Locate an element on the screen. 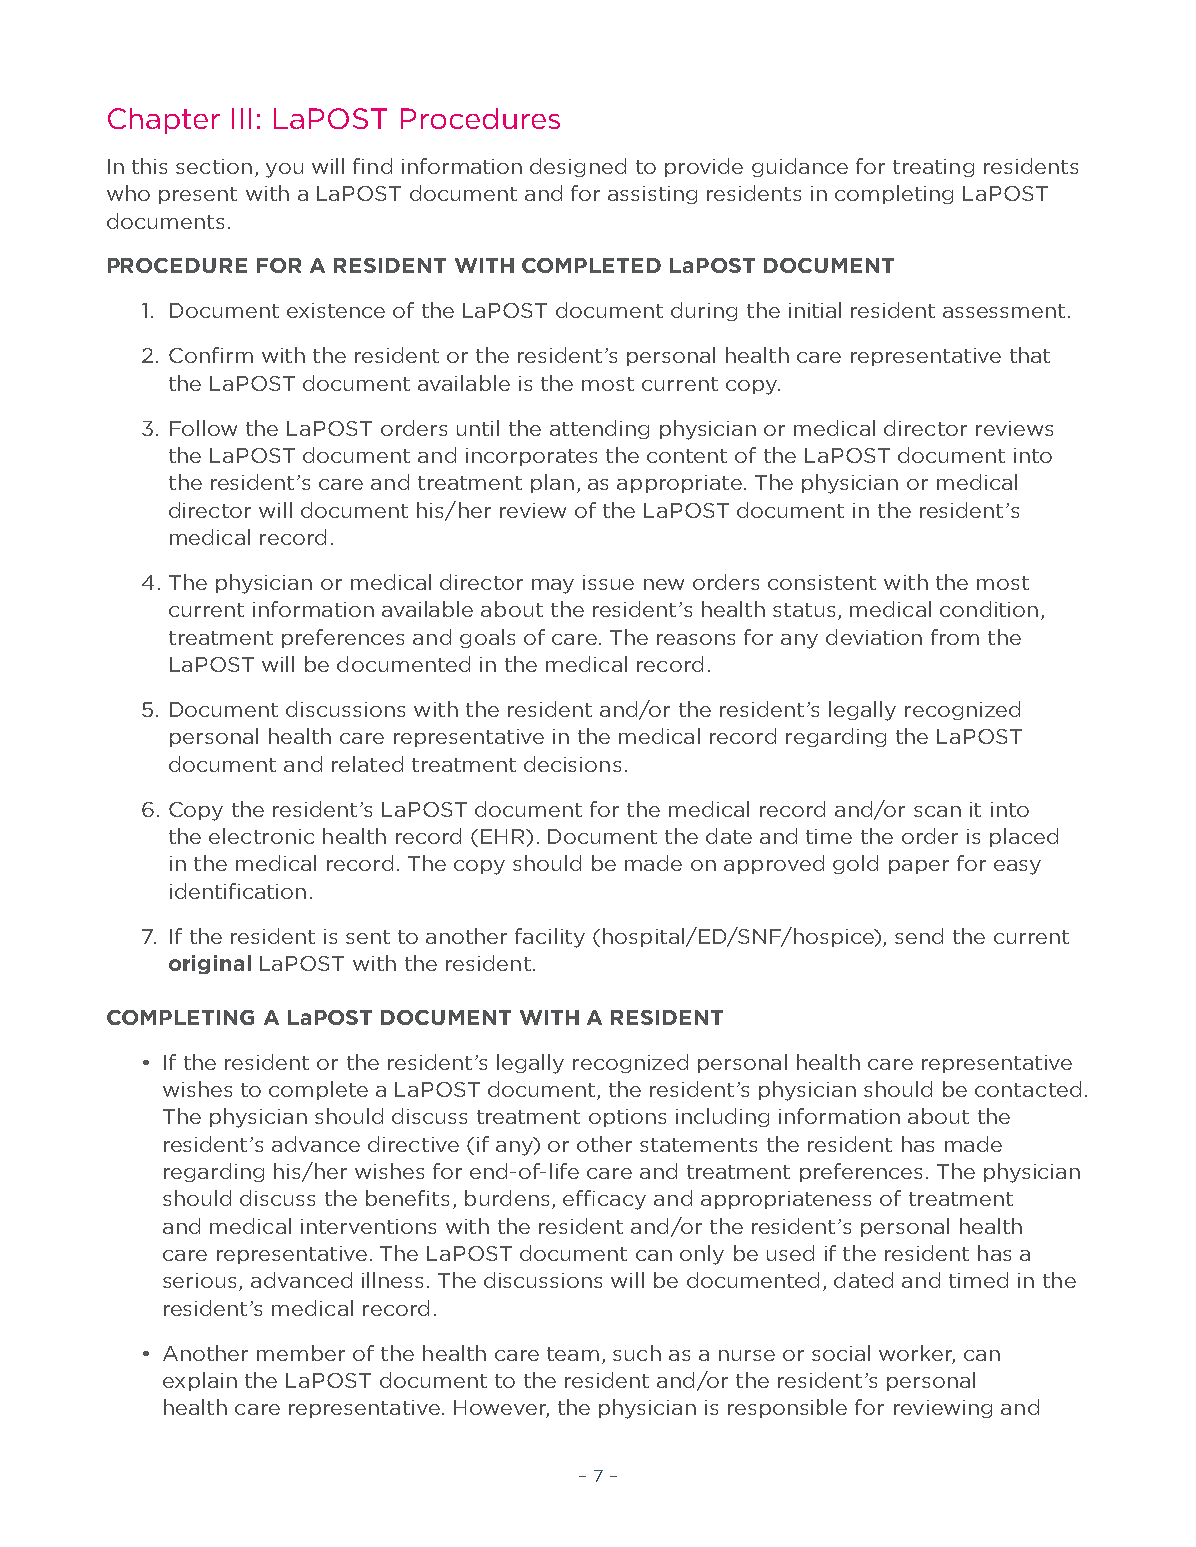  explain is located at coordinates (200, 1381).
